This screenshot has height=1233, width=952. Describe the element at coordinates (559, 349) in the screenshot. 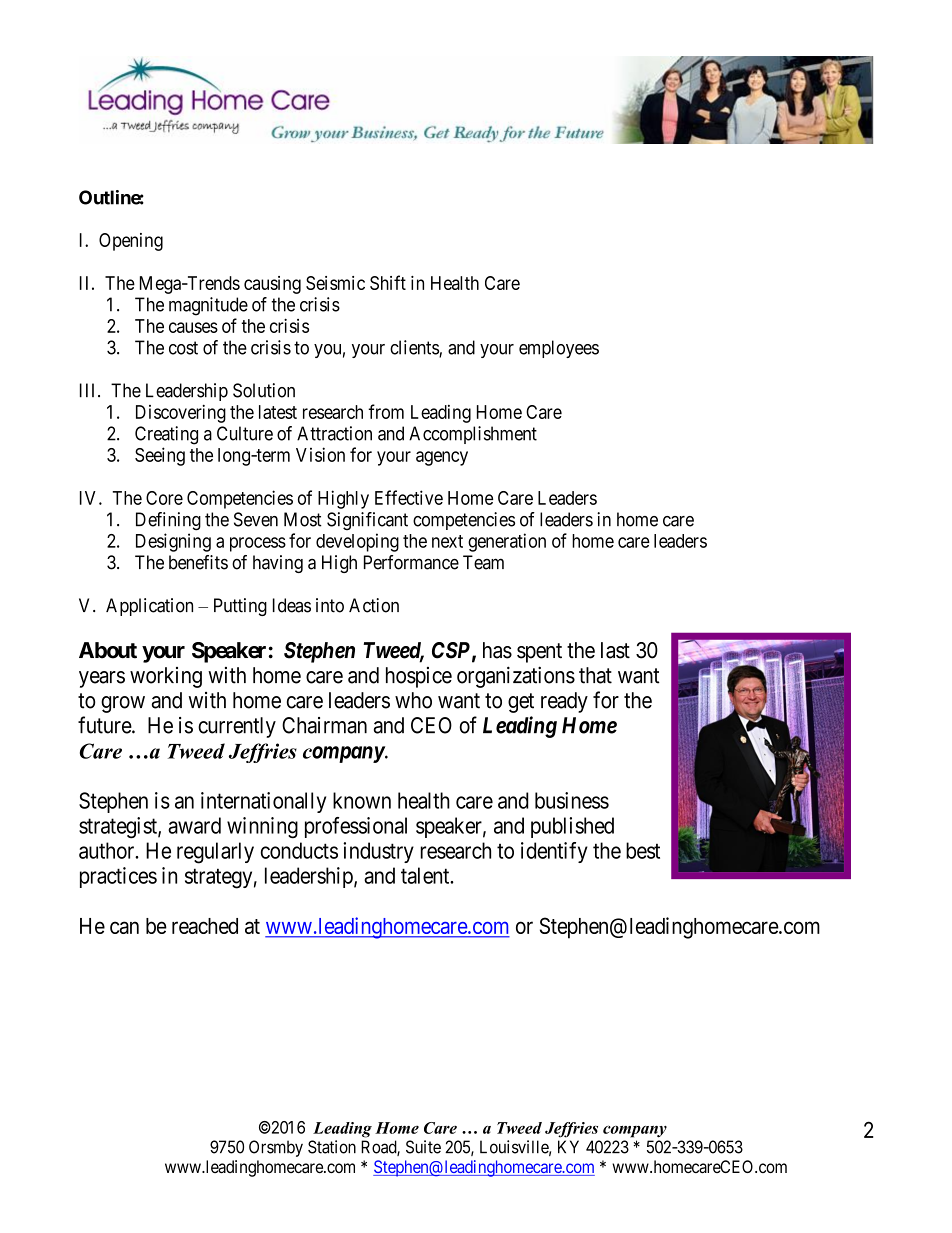

I see `employees` at that location.
